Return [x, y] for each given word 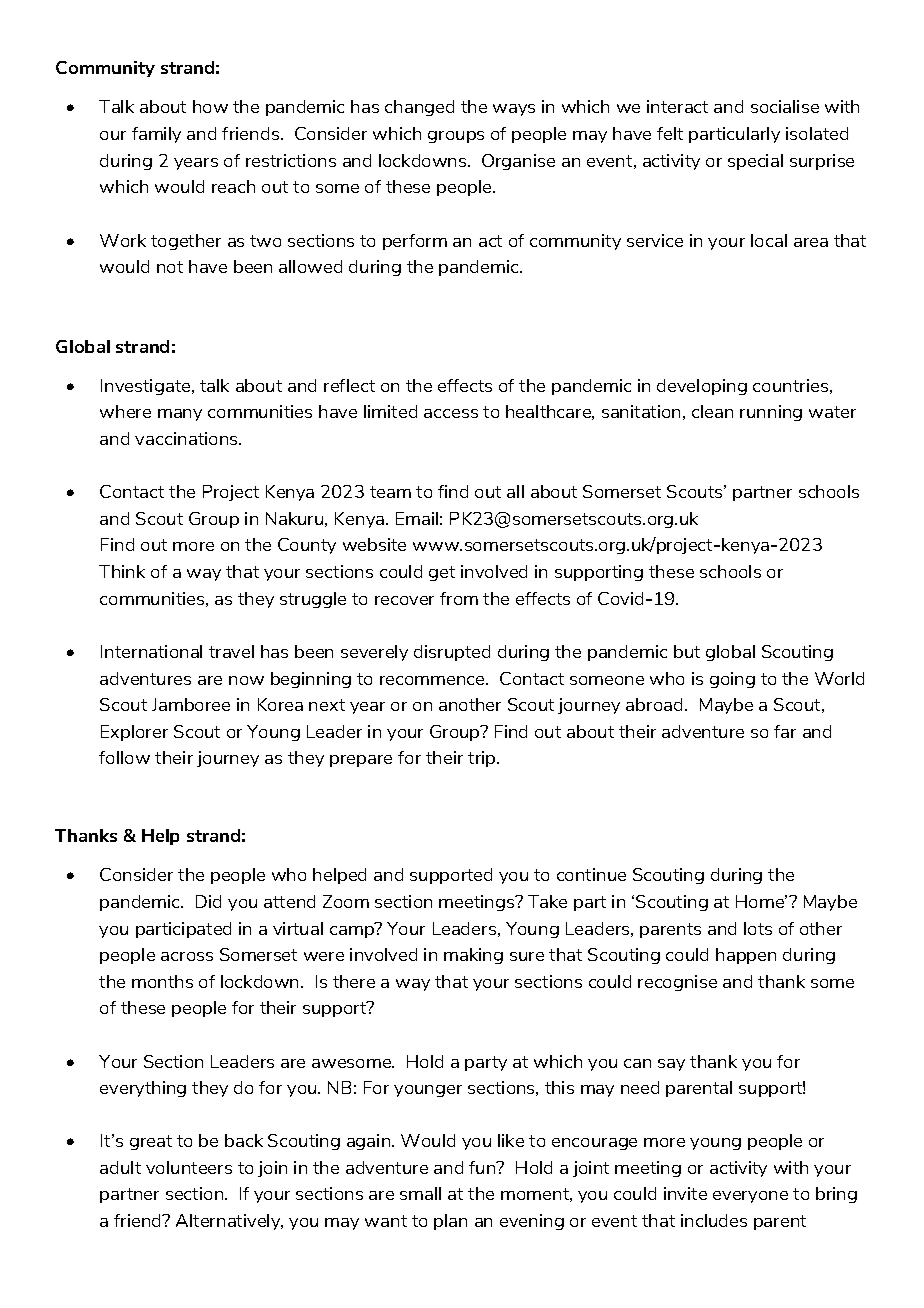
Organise [518, 162]
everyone [750, 1197]
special [755, 162]
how [210, 106]
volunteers [189, 1167]
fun [483, 1167]
